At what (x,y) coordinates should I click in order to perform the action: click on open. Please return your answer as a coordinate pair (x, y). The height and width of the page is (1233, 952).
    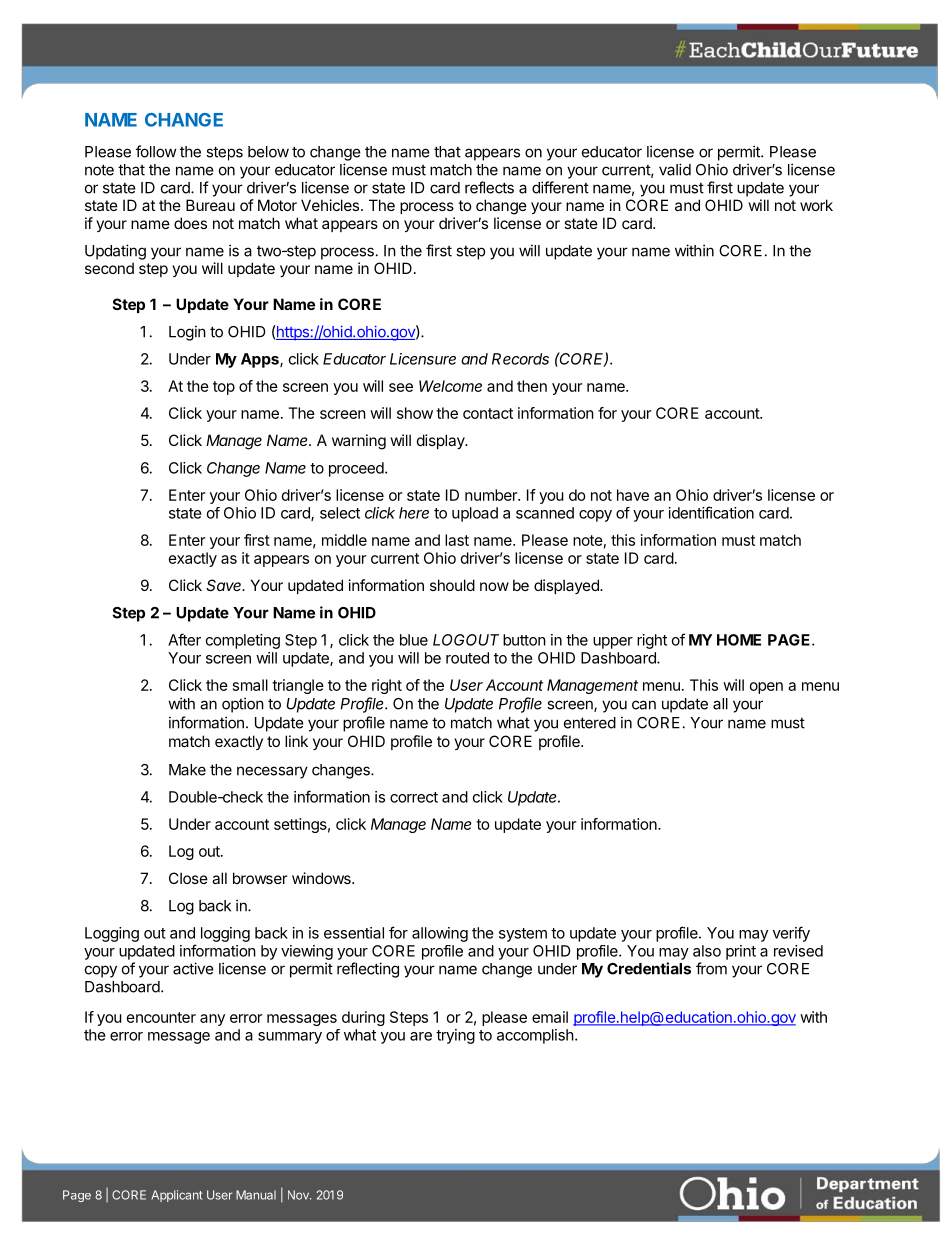
    Looking at the image, I should click on (766, 688).
